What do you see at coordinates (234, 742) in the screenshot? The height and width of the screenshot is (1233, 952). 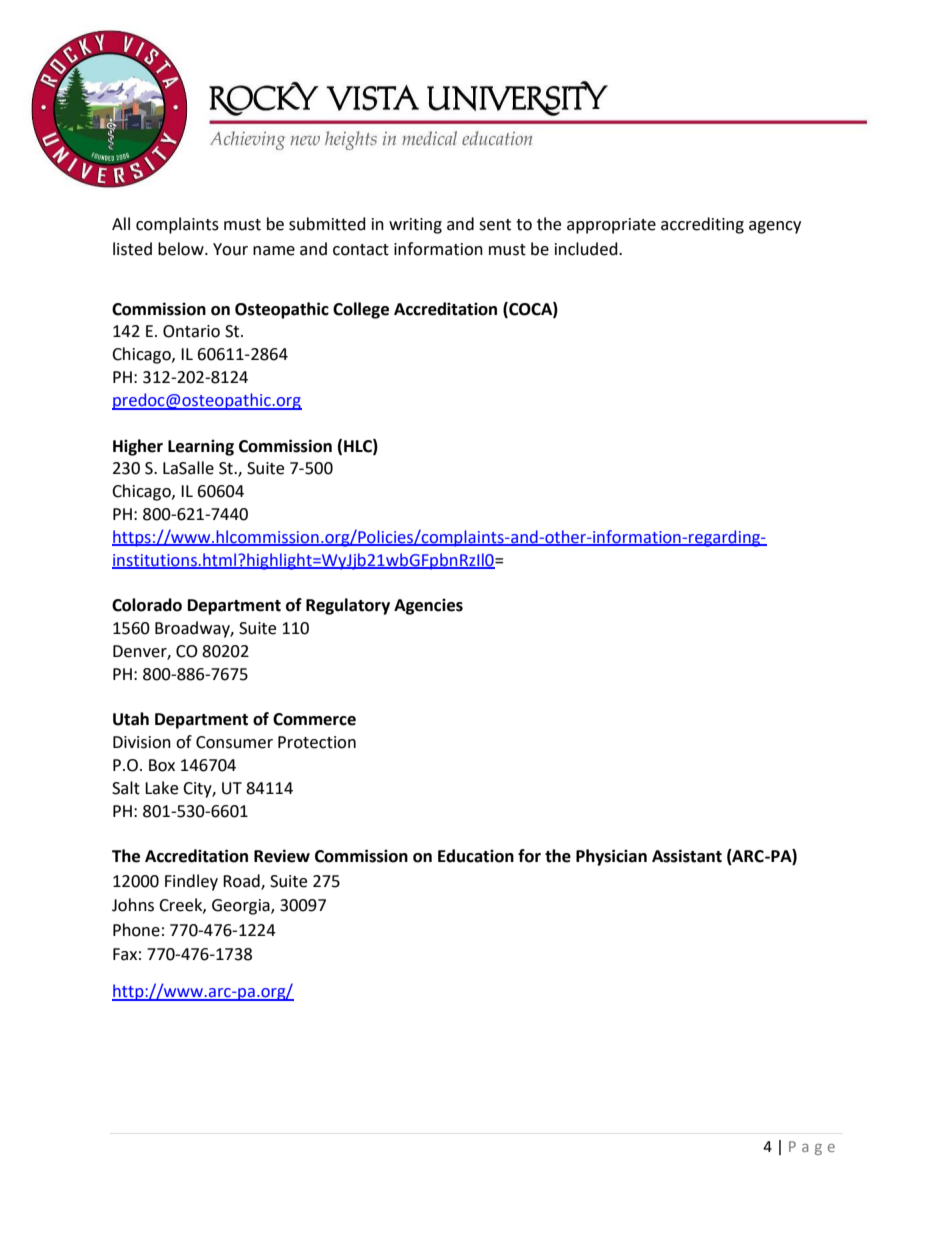 I see `Consumer` at bounding box center [234, 742].
